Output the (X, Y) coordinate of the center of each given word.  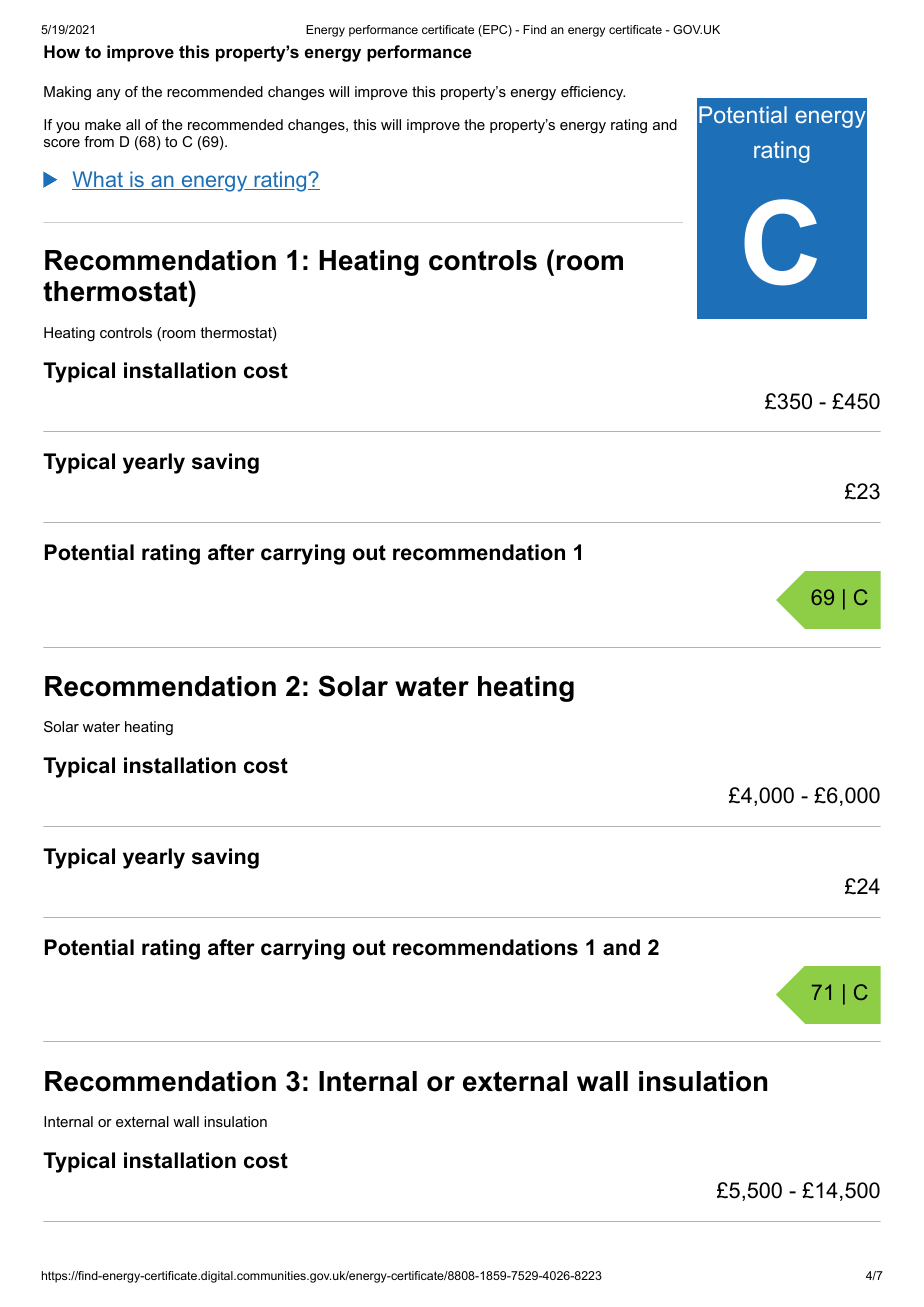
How (62, 51)
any (109, 94)
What (98, 180)
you (67, 127)
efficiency (593, 93)
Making (67, 93)
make (103, 124)
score (62, 143)
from (99, 141)
